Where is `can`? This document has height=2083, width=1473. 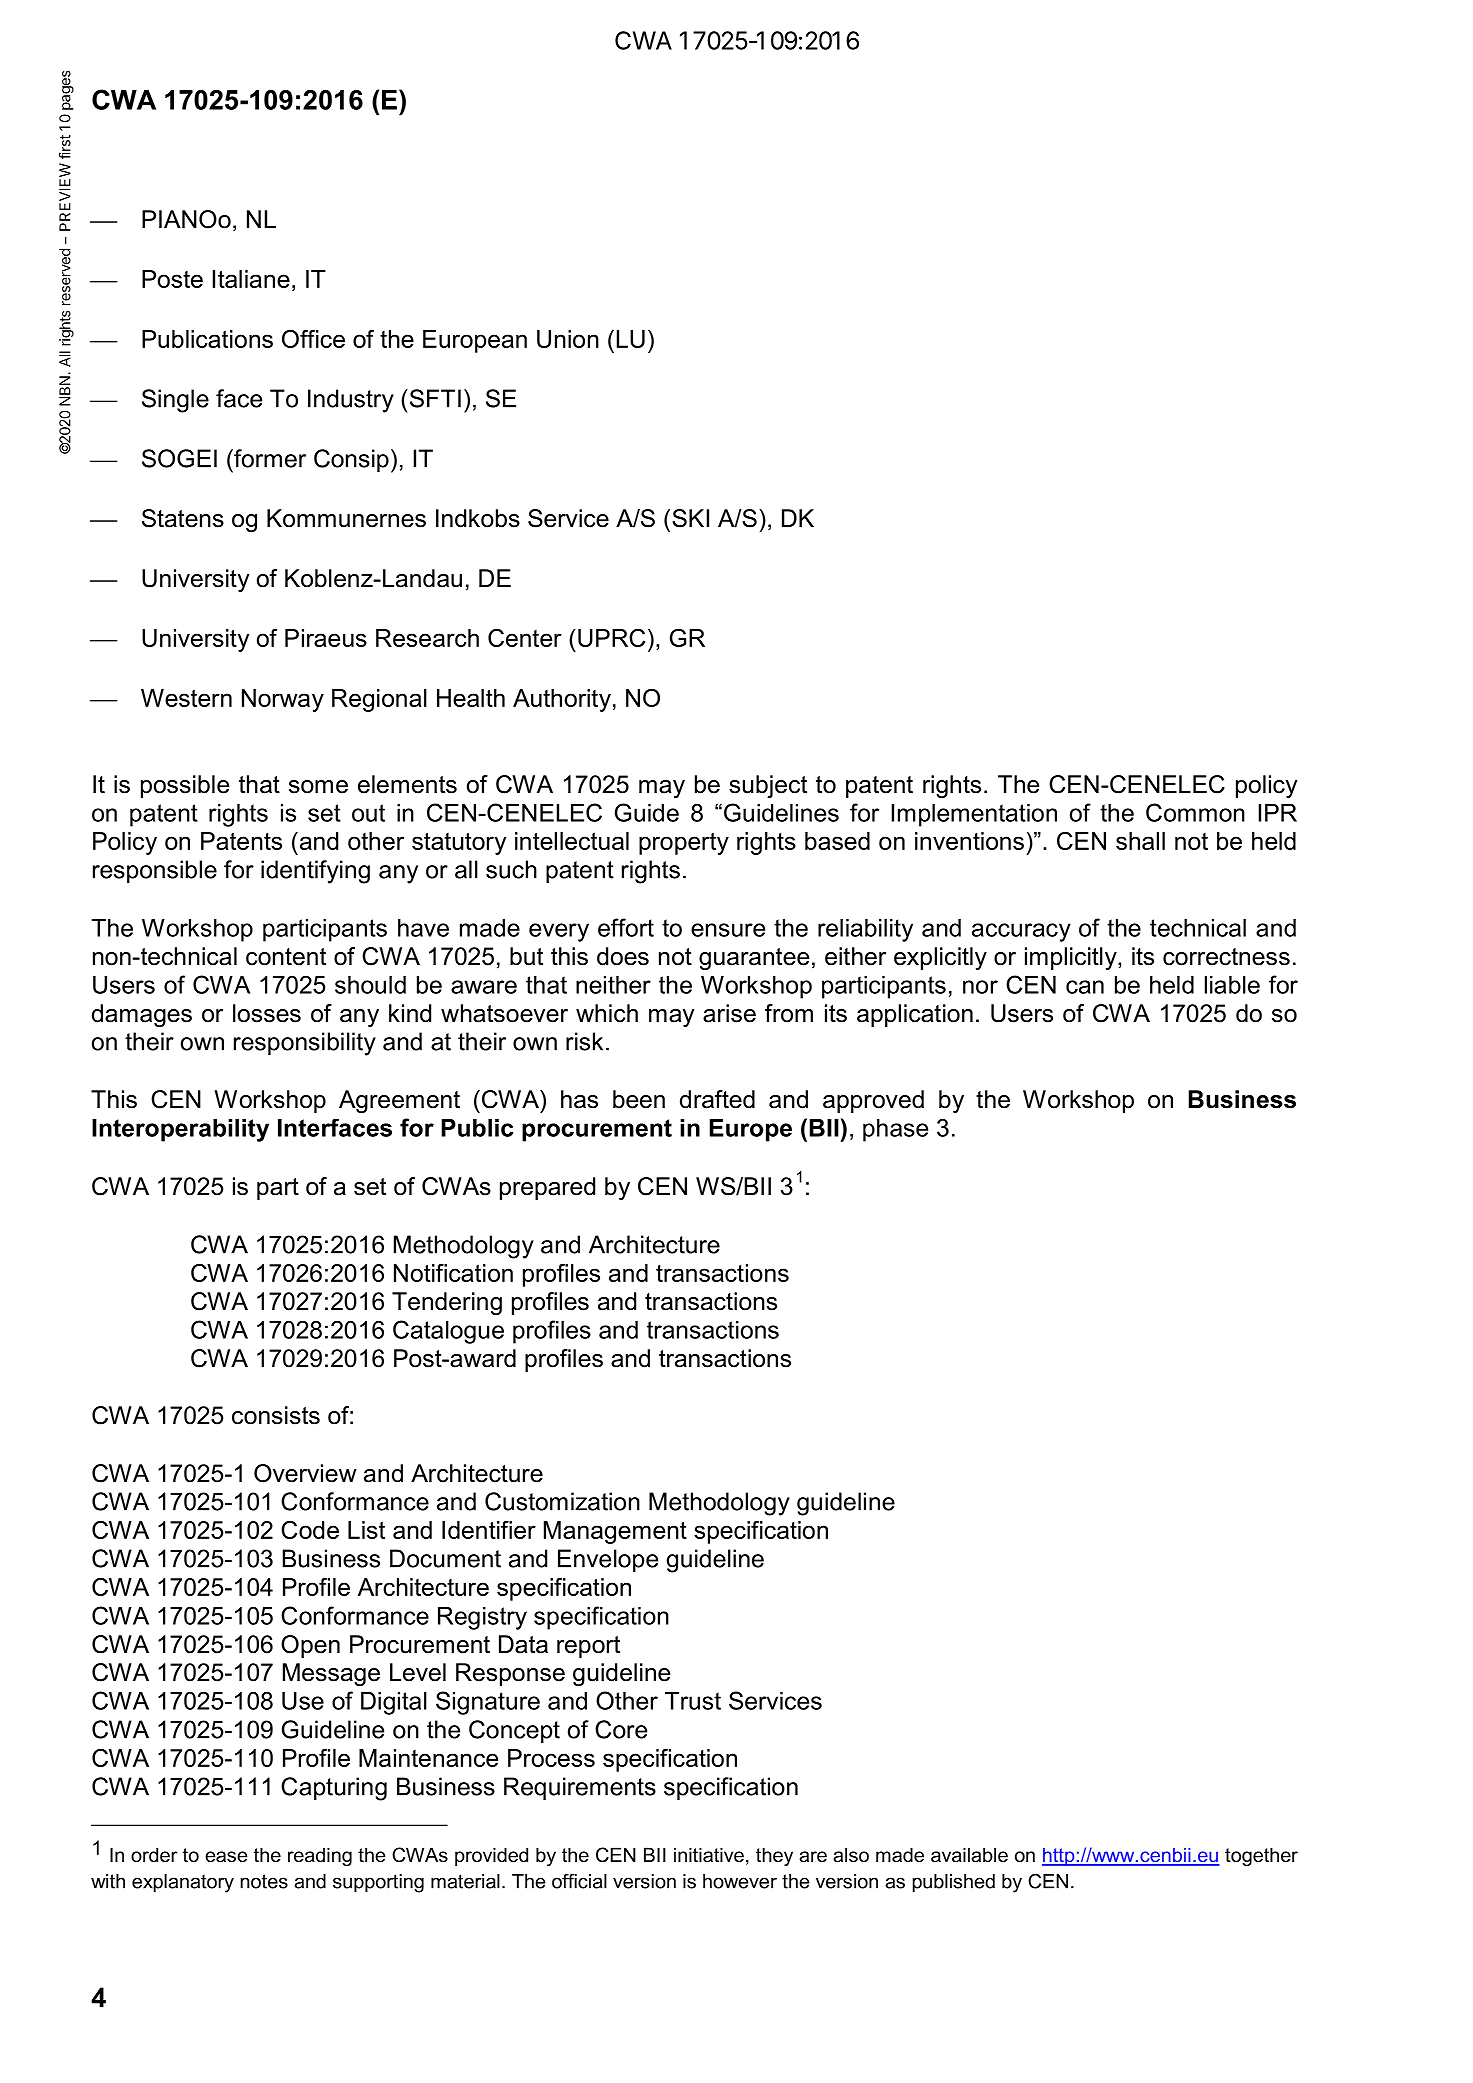 can is located at coordinates (1085, 987).
